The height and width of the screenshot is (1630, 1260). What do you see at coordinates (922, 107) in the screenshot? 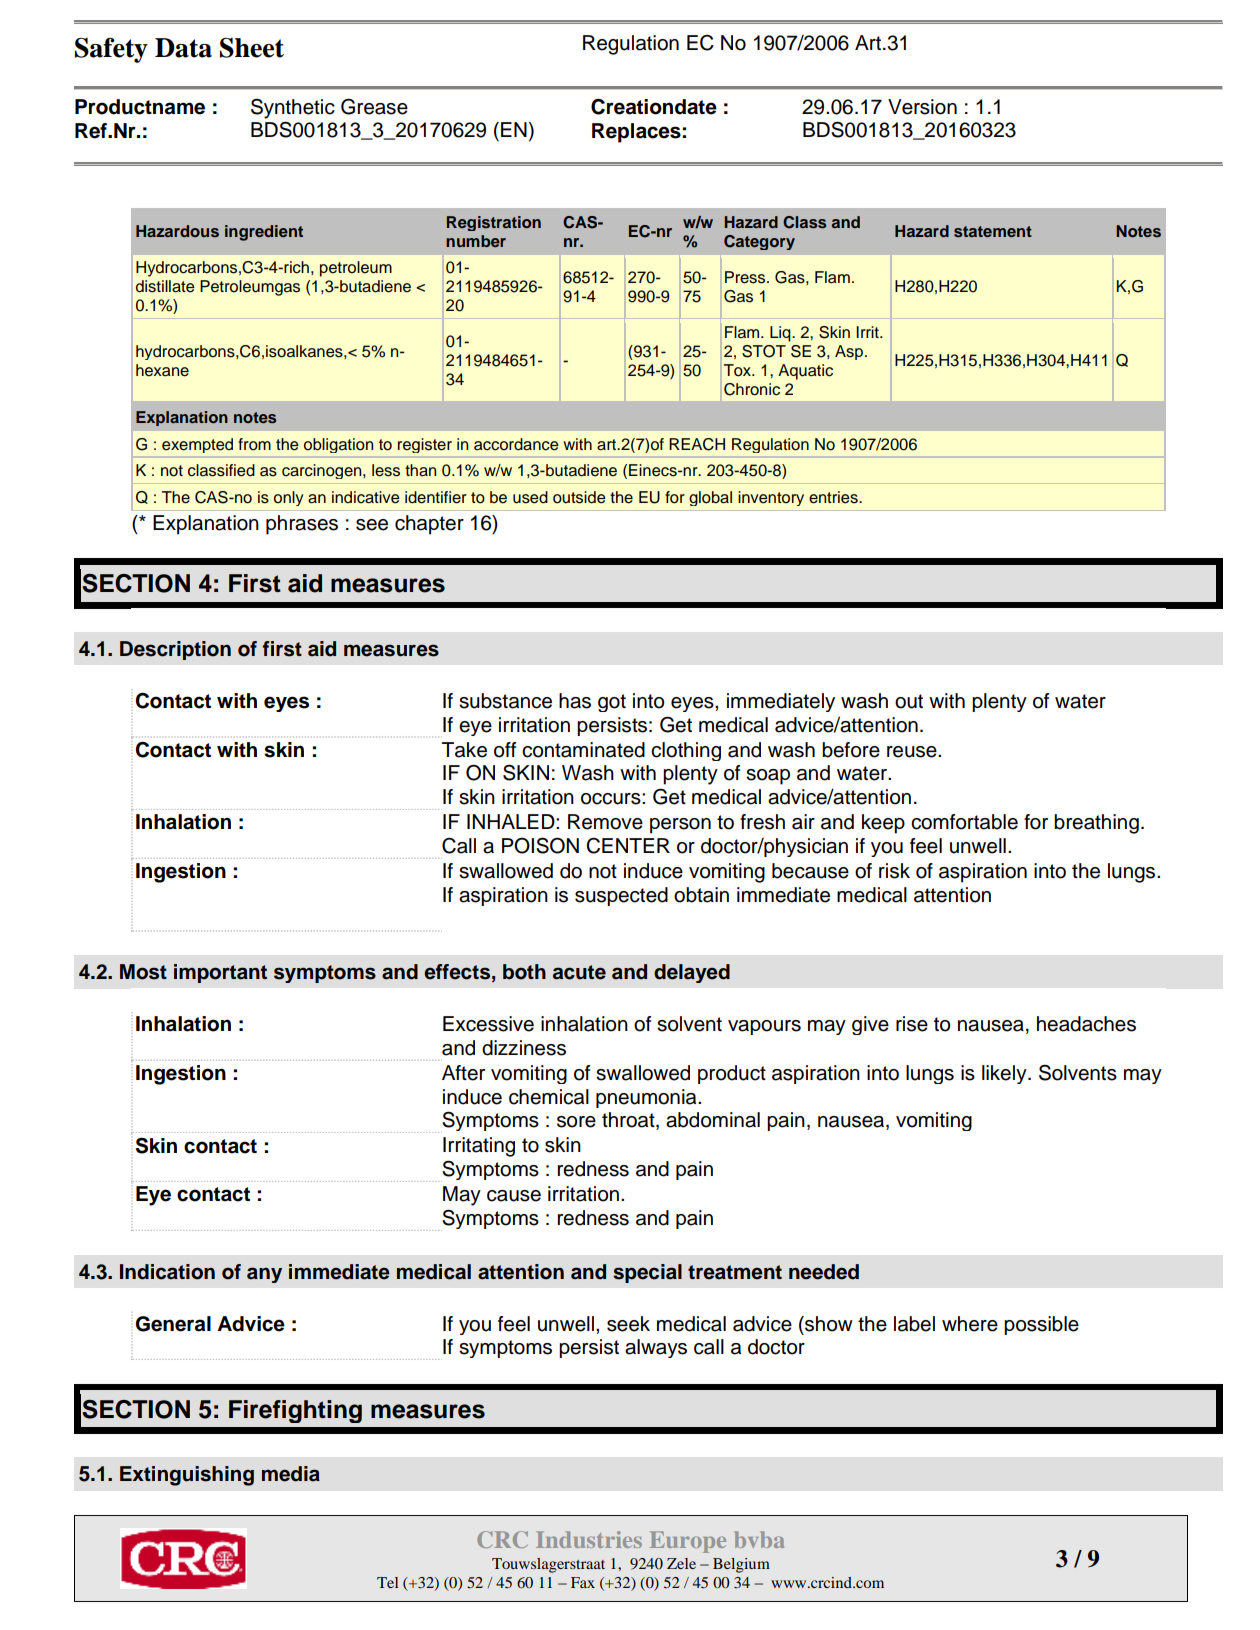
I see `Version` at bounding box center [922, 107].
